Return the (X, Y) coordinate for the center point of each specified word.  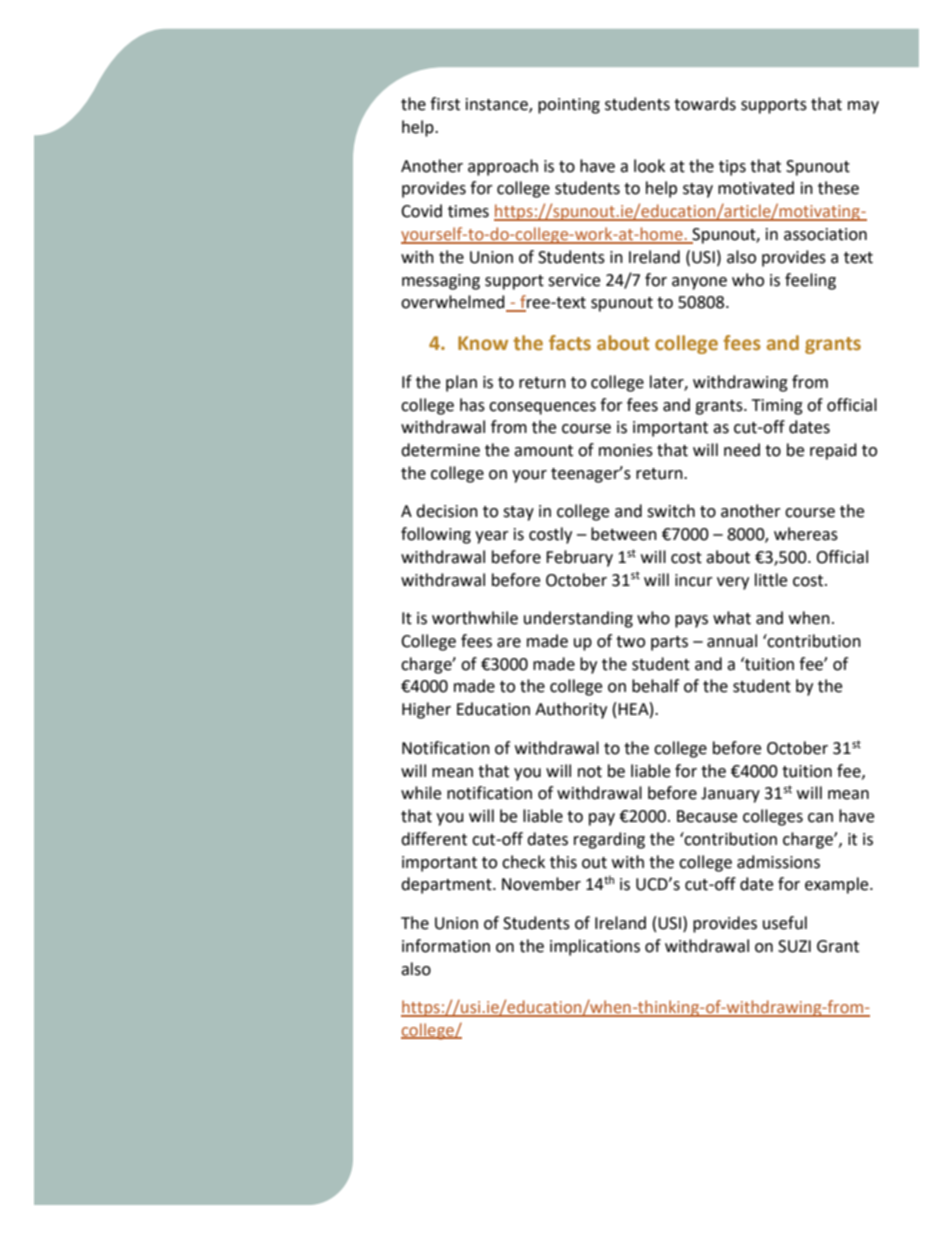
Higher (426, 710)
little (771, 580)
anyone (699, 283)
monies (626, 450)
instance (498, 105)
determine (440, 450)
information (446, 946)
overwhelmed (454, 303)
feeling (810, 281)
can (820, 818)
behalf (655, 686)
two (630, 642)
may (863, 107)
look (649, 166)
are (509, 643)
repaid (833, 451)
